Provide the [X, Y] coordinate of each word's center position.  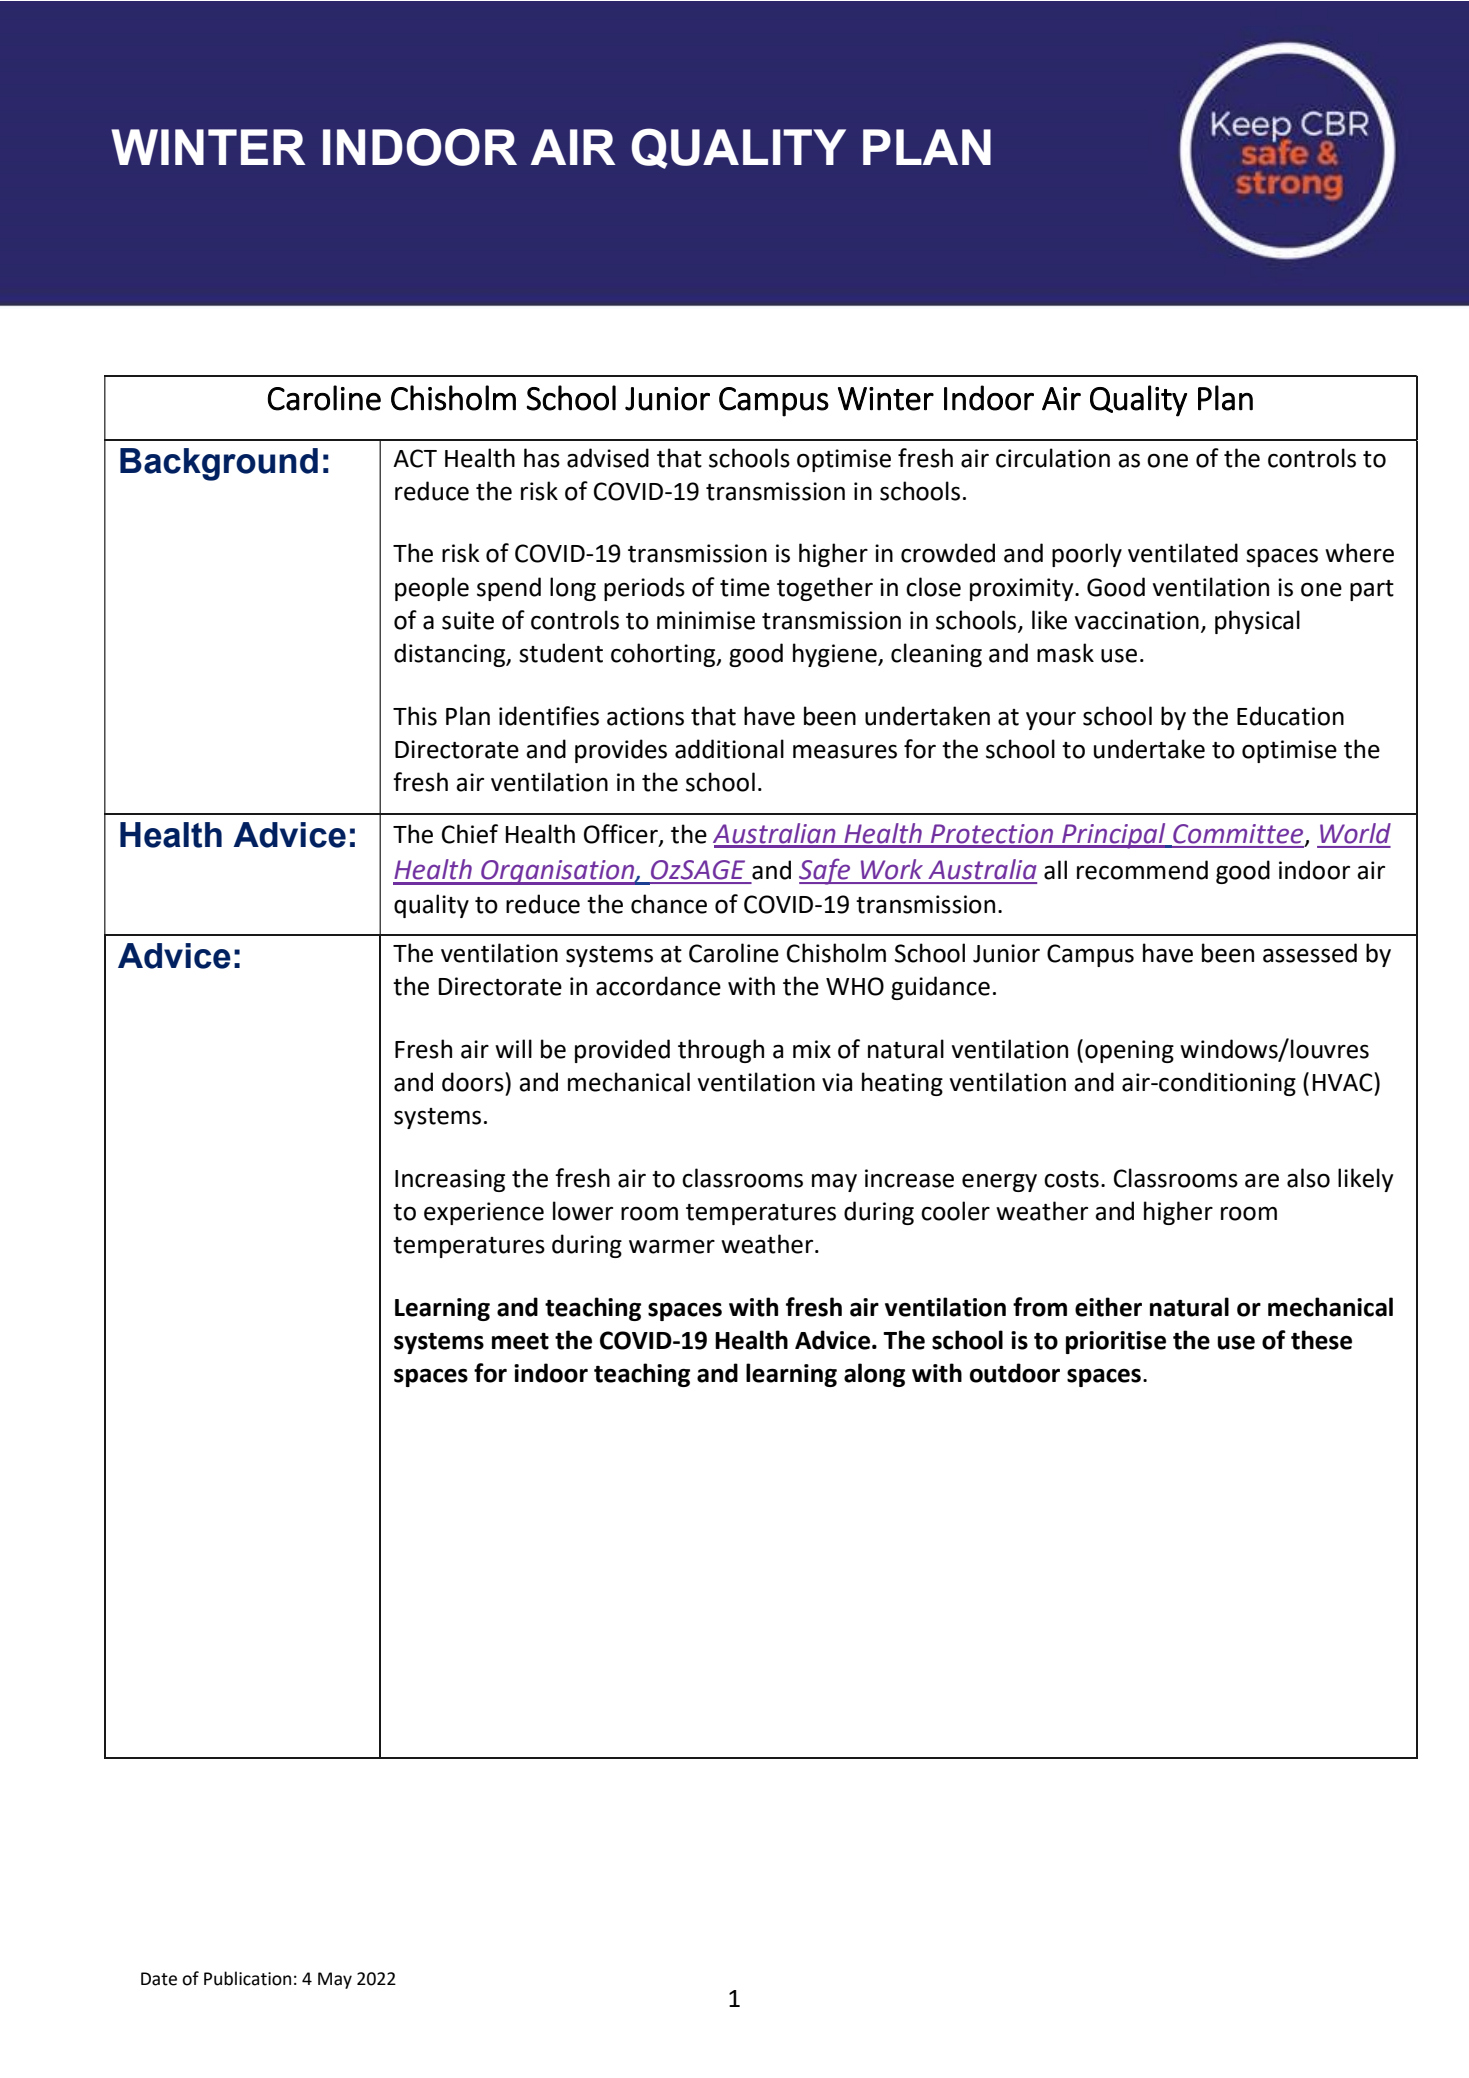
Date [159, 1979]
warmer [672, 1246]
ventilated [1183, 553]
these [1321, 1340]
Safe [826, 871]
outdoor [1015, 1373]
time [745, 587]
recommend [1142, 870]
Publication [247, 1978]
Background [219, 464]
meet [520, 1341]
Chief [470, 834]
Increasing [450, 1180]
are [1262, 1180]
